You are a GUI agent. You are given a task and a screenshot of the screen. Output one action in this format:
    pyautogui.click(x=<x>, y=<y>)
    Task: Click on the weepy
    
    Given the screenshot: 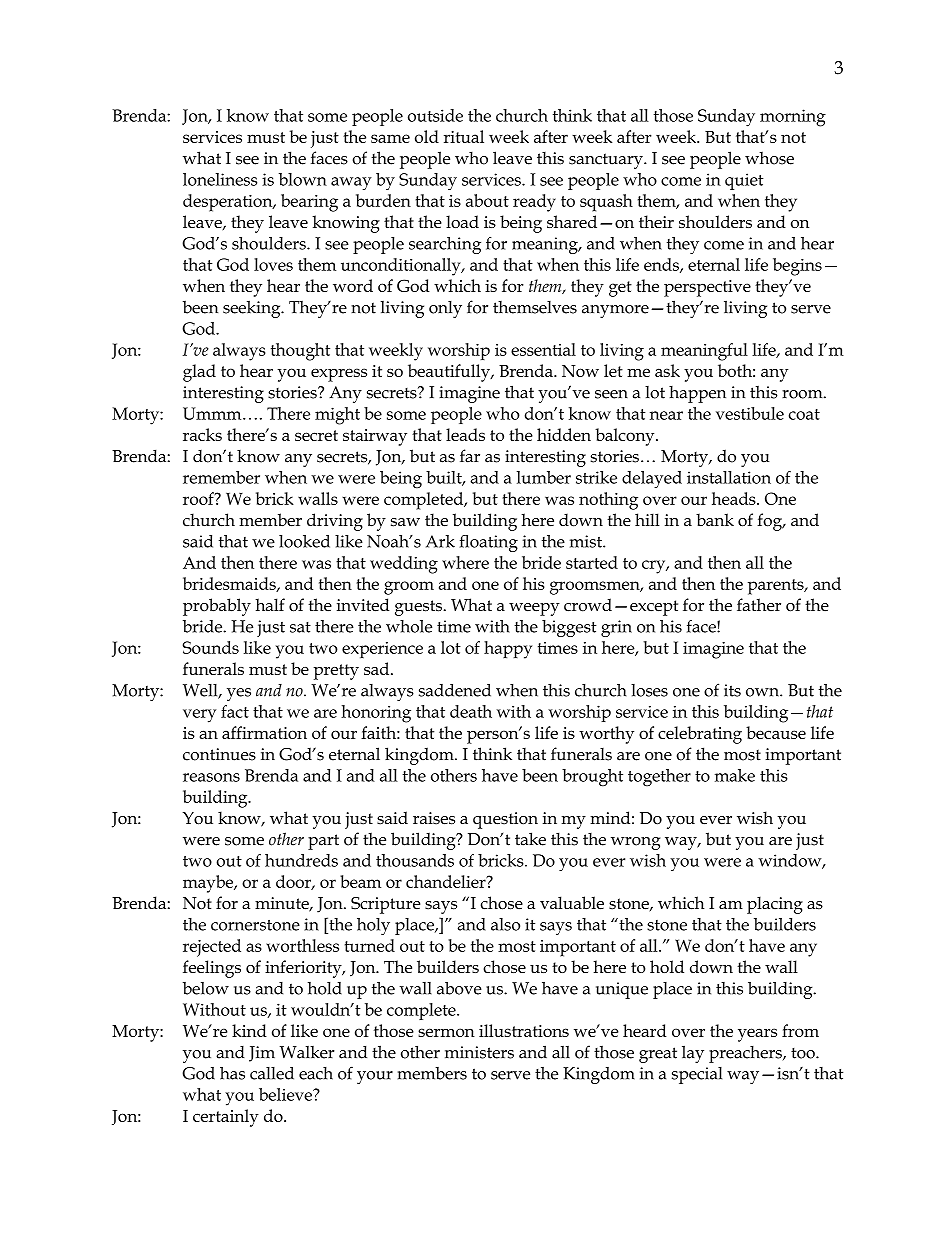 What is the action you would take?
    pyautogui.click(x=534, y=609)
